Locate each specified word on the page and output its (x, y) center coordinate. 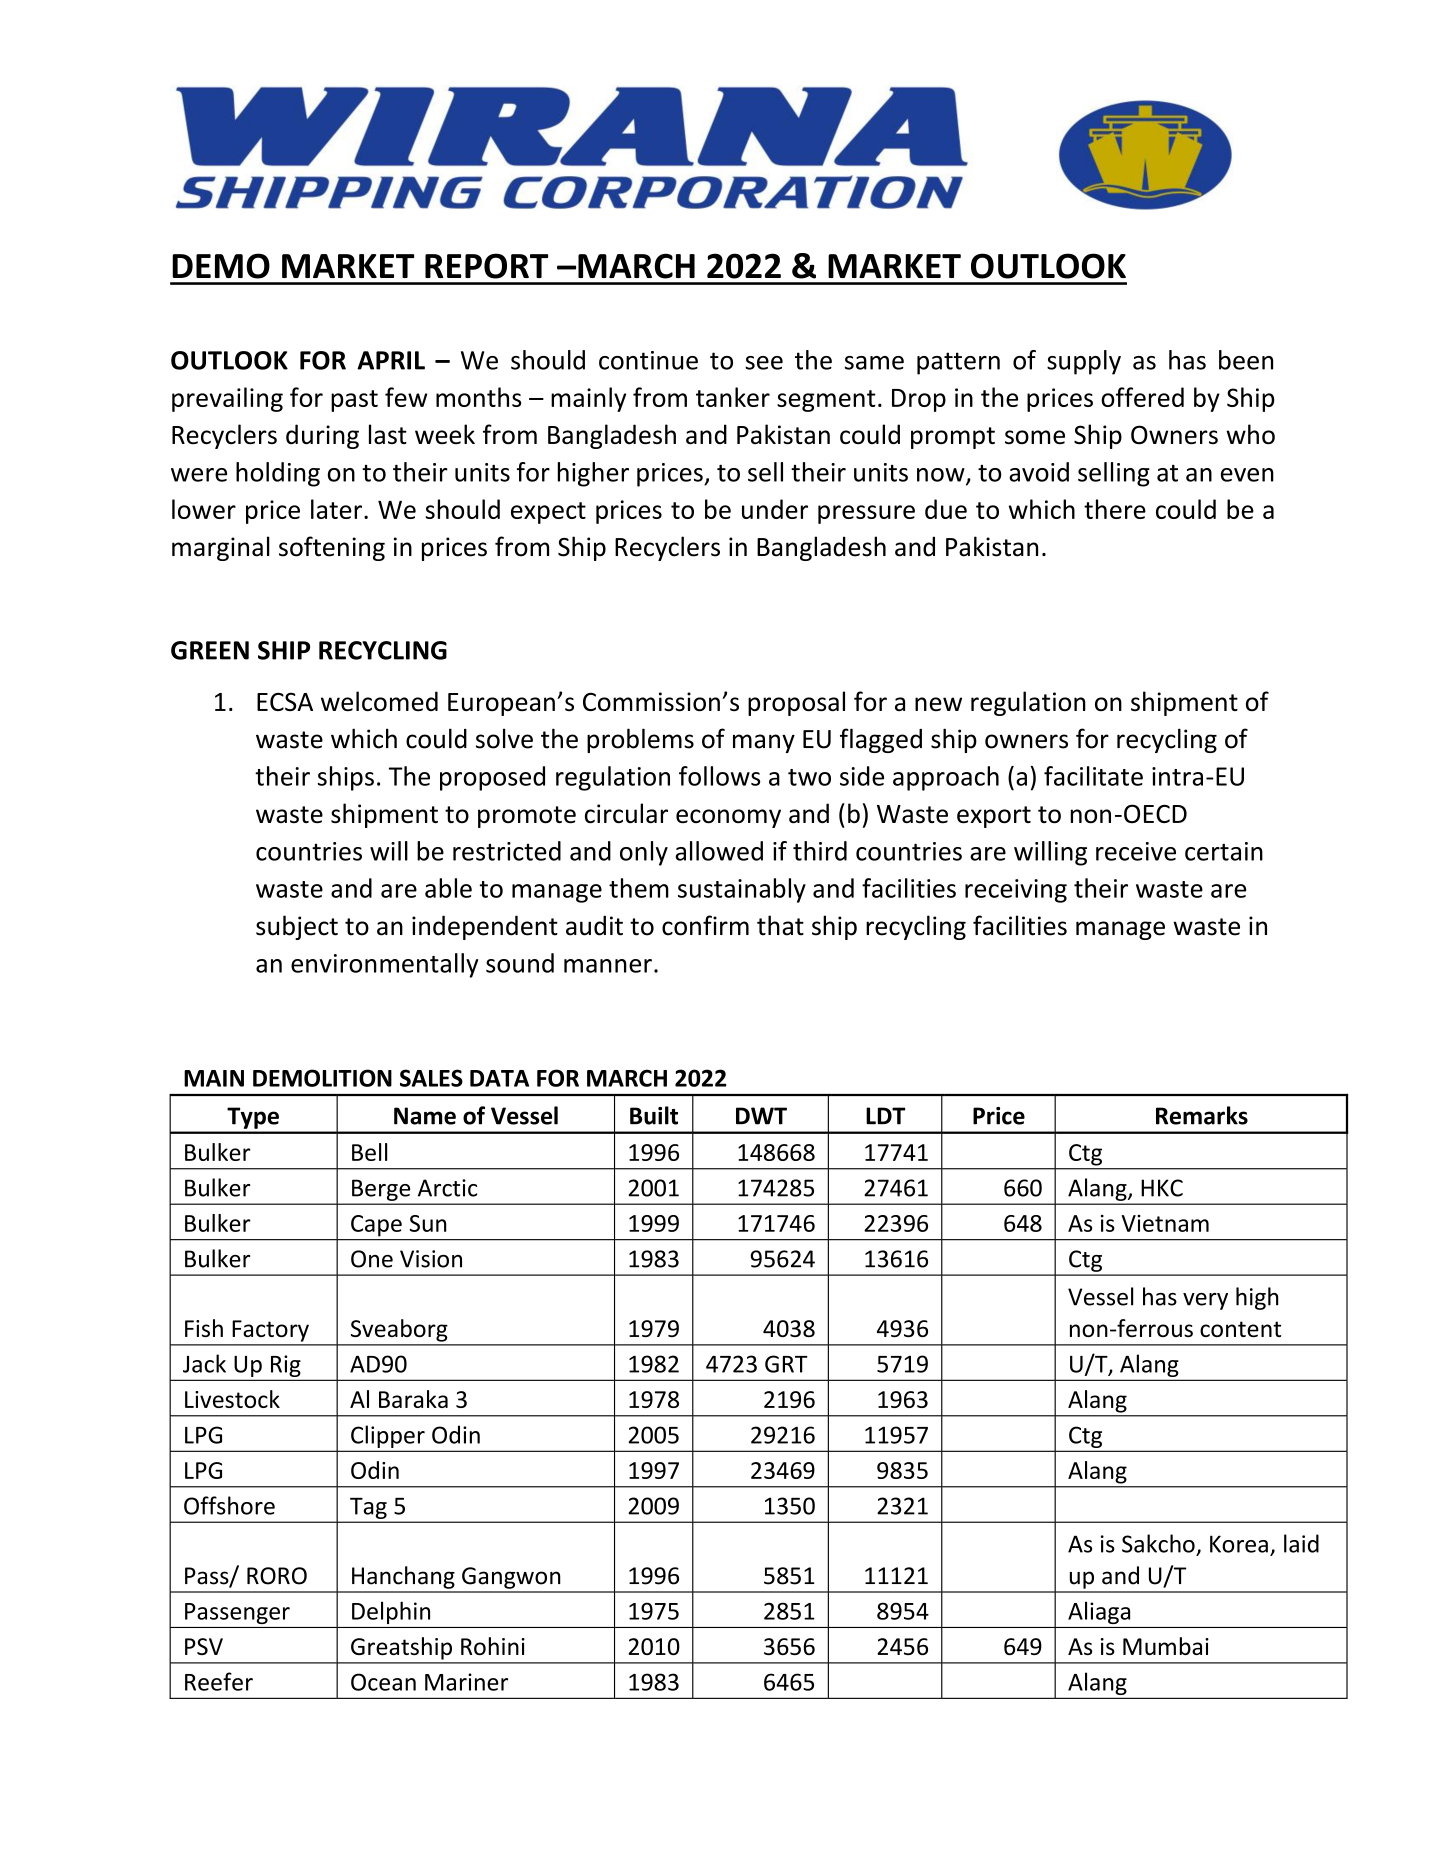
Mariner (466, 1682)
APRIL (391, 360)
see (764, 363)
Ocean (383, 1682)
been (1246, 360)
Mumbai (1166, 1646)
